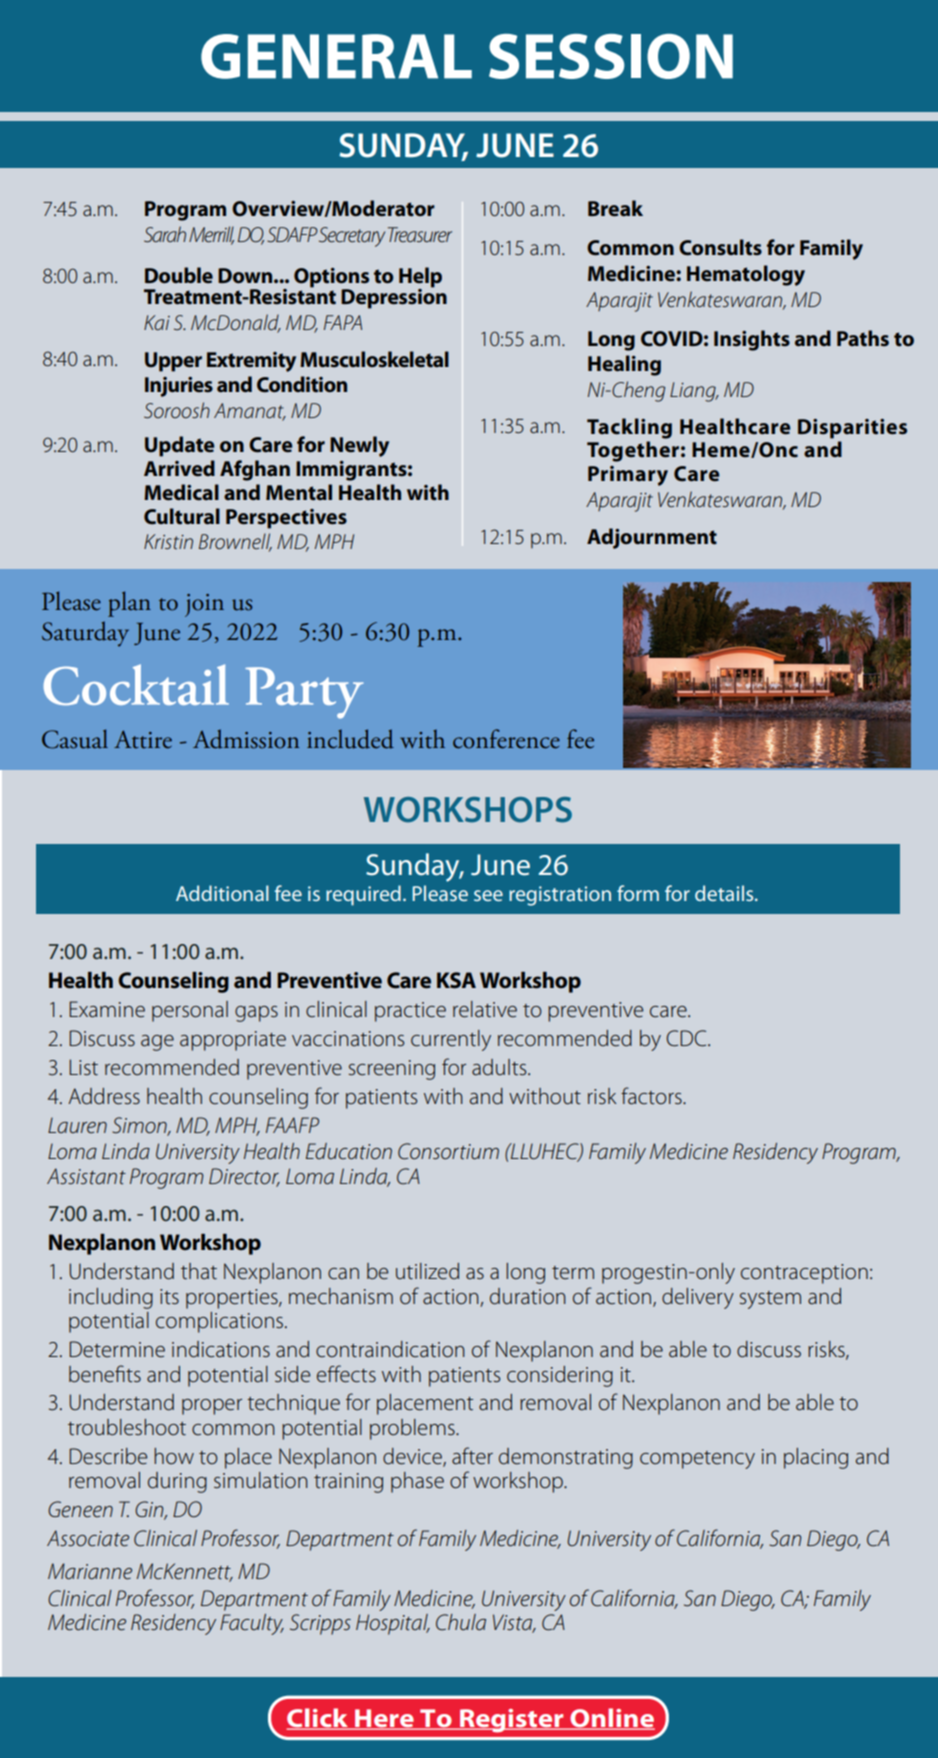  What do you see at coordinates (611, 1718) in the screenshot?
I see `Online` at bounding box center [611, 1718].
